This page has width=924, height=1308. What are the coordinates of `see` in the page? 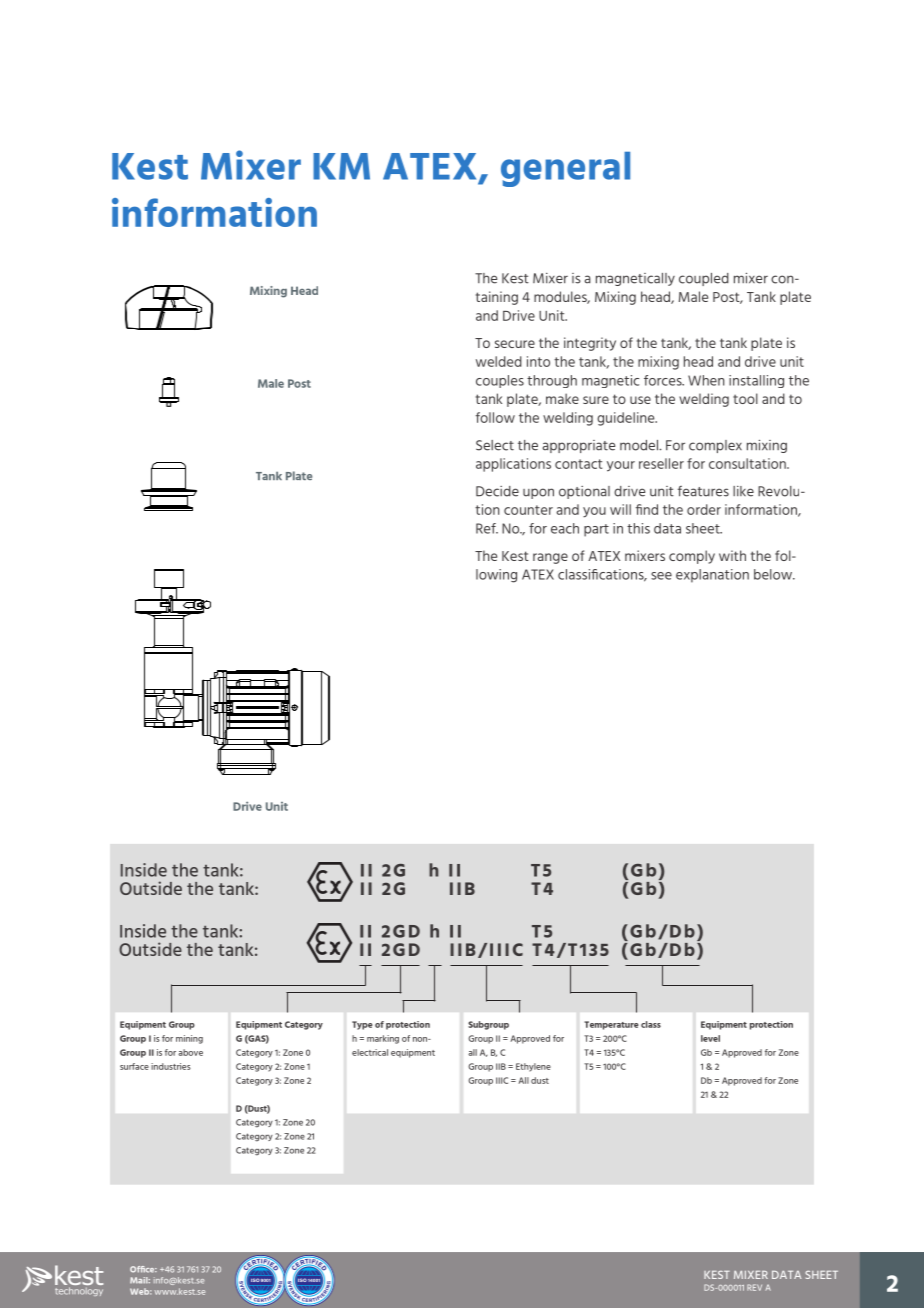 It's located at (661, 576).
